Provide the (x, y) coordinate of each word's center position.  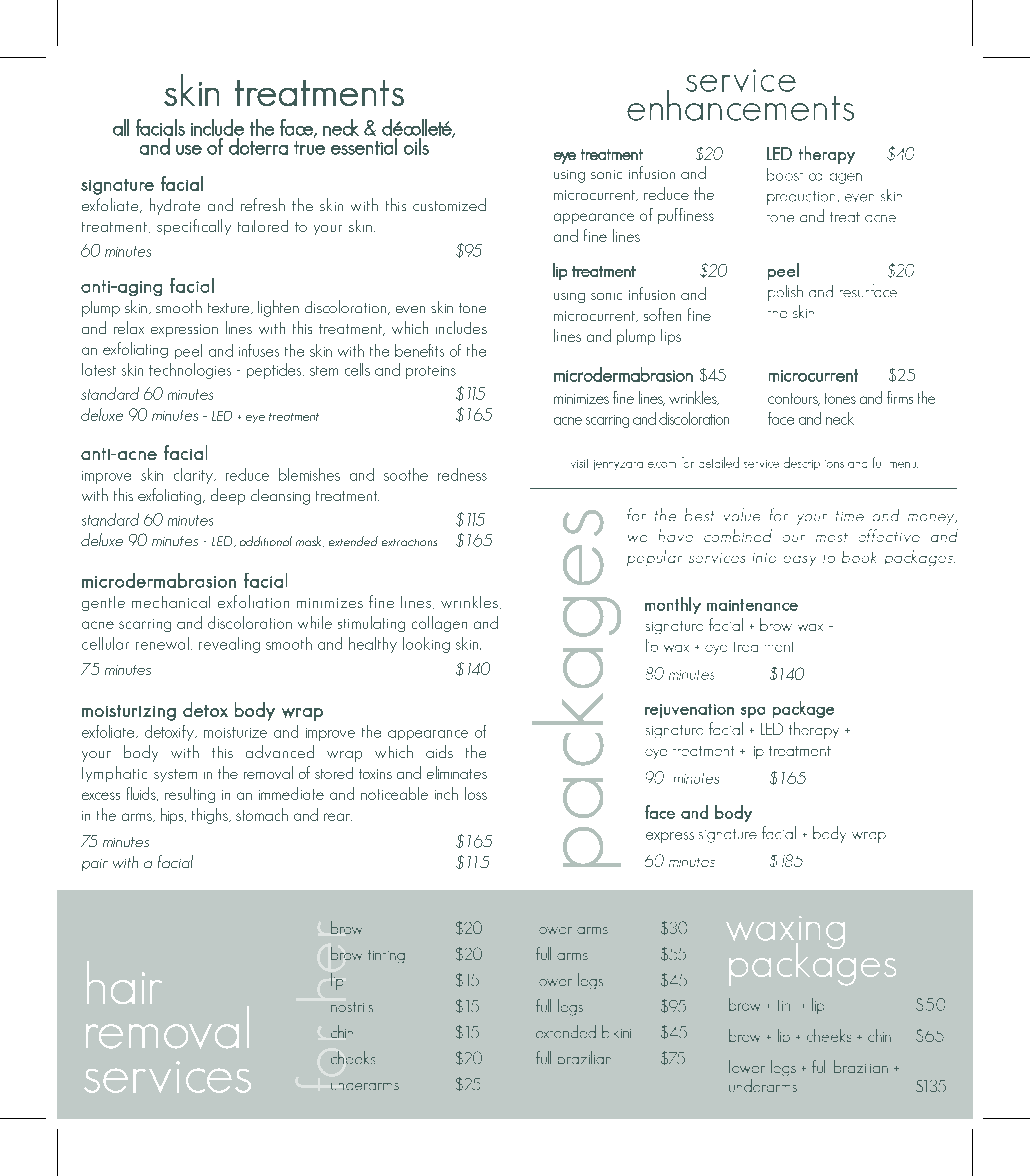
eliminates (457, 772)
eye (255, 419)
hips (173, 816)
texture (230, 308)
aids (439, 751)
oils (416, 146)
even (410, 309)
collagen (439, 624)
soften (662, 314)
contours (794, 399)
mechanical (171, 602)
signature (117, 187)
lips (671, 337)
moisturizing (129, 713)
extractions (409, 542)
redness (462, 474)
